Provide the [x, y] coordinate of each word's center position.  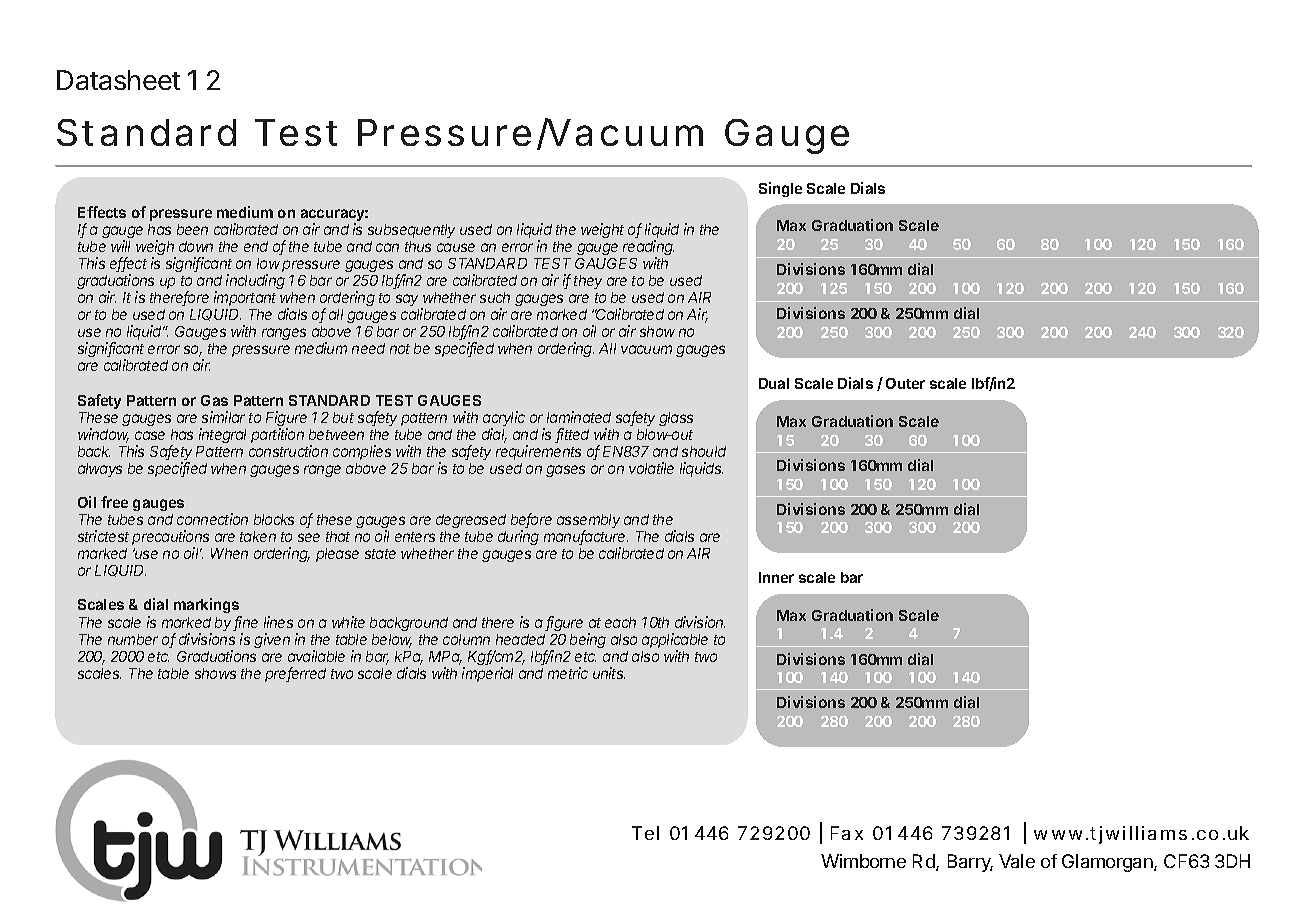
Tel [645, 833]
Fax [847, 833]
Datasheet [118, 80]
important [245, 298]
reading [648, 249]
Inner [776, 577]
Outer [905, 383]
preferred [295, 674]
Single [780, 189]
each [620, 622]
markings [208, 607]
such [495, 297]
